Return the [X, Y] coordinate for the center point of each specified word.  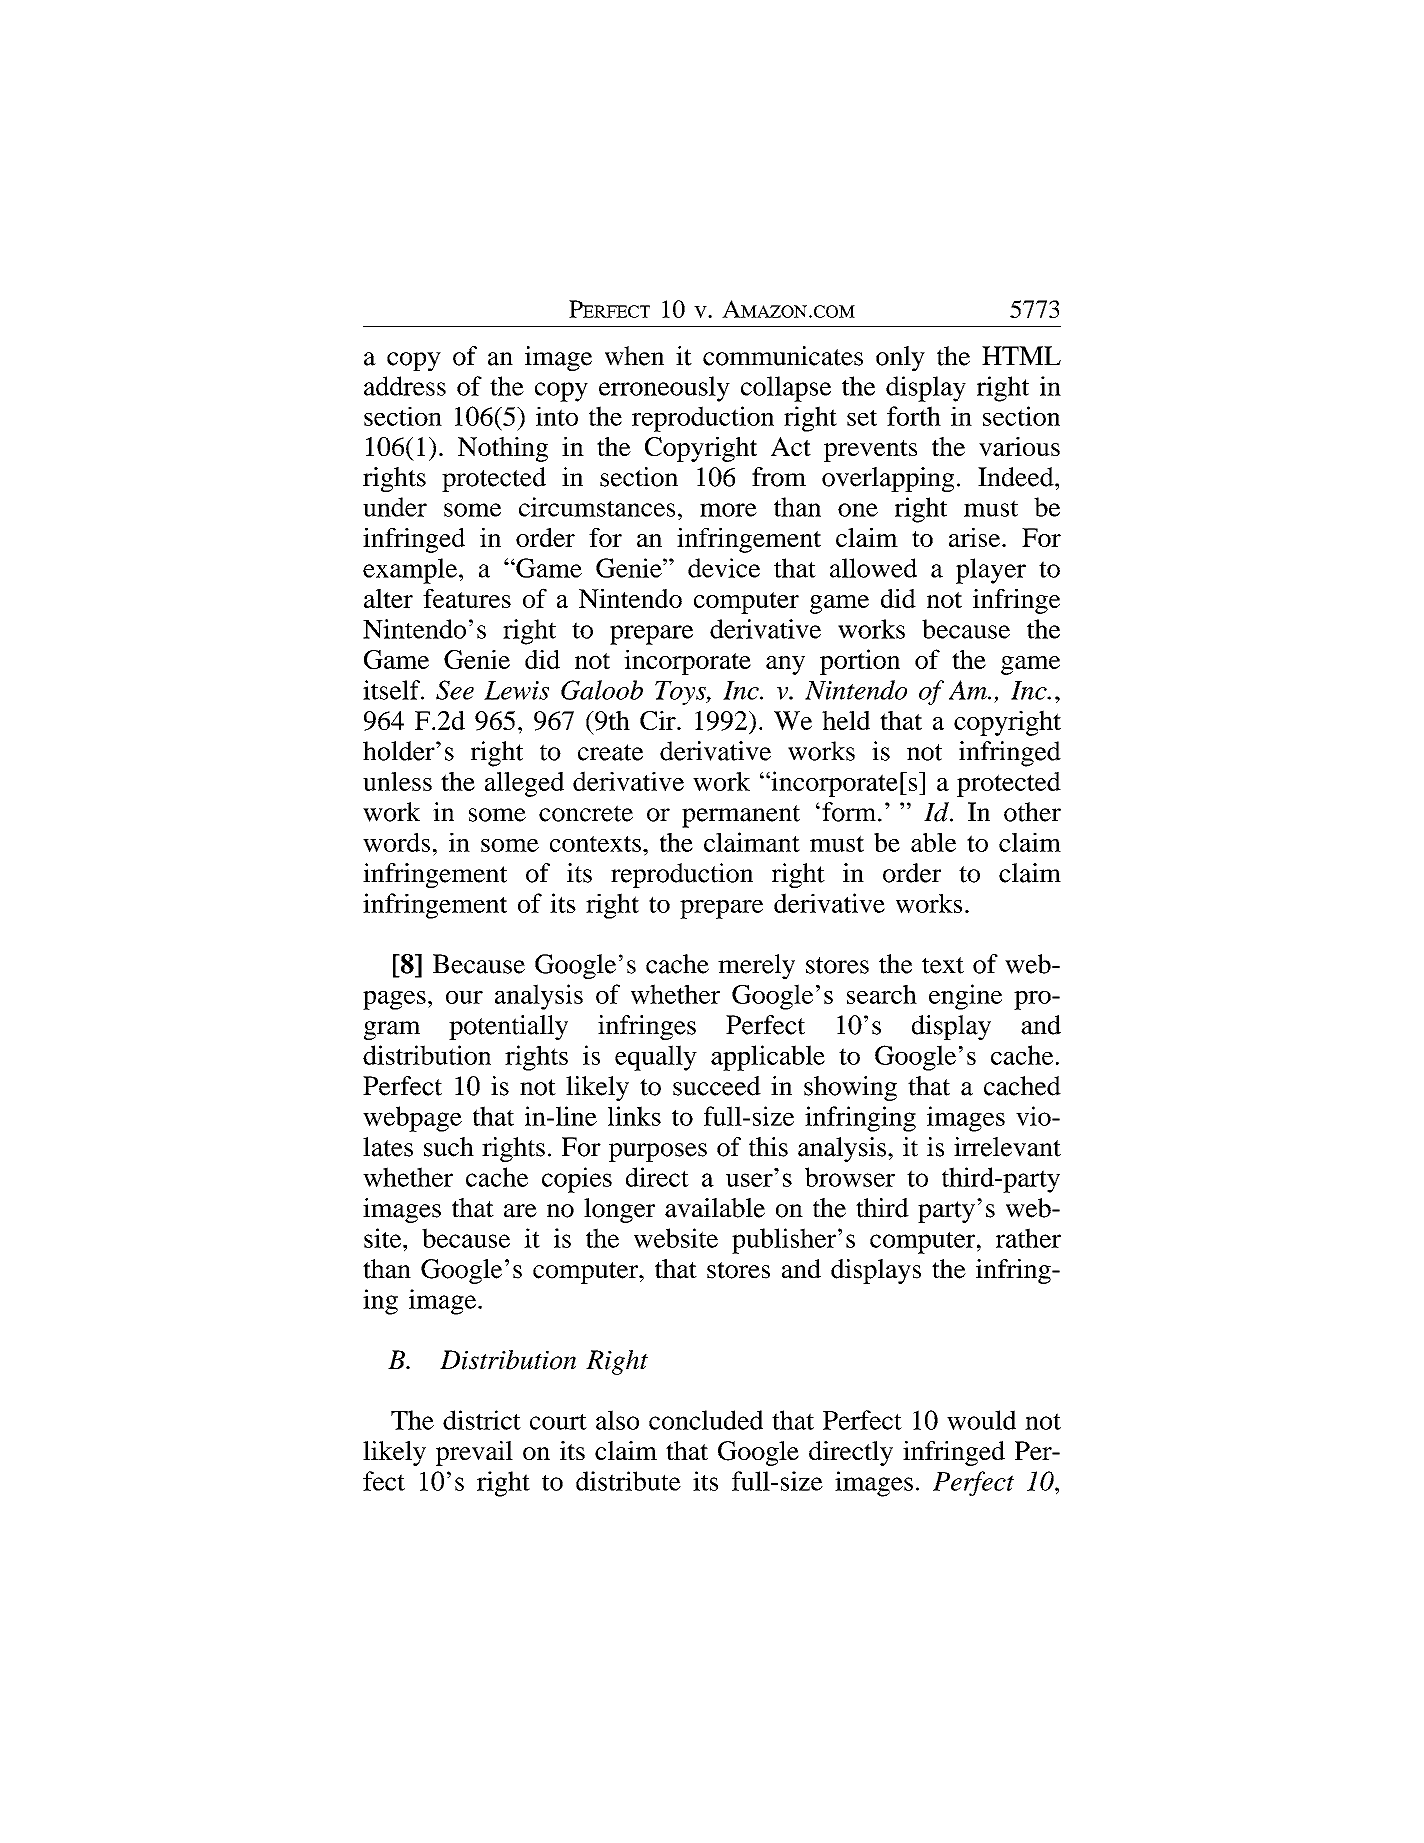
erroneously [664, 389]
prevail [474, 1453]
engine [965, 997]
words [396, 842]
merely [756, 966]
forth [914, 416]
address [405, 386]
